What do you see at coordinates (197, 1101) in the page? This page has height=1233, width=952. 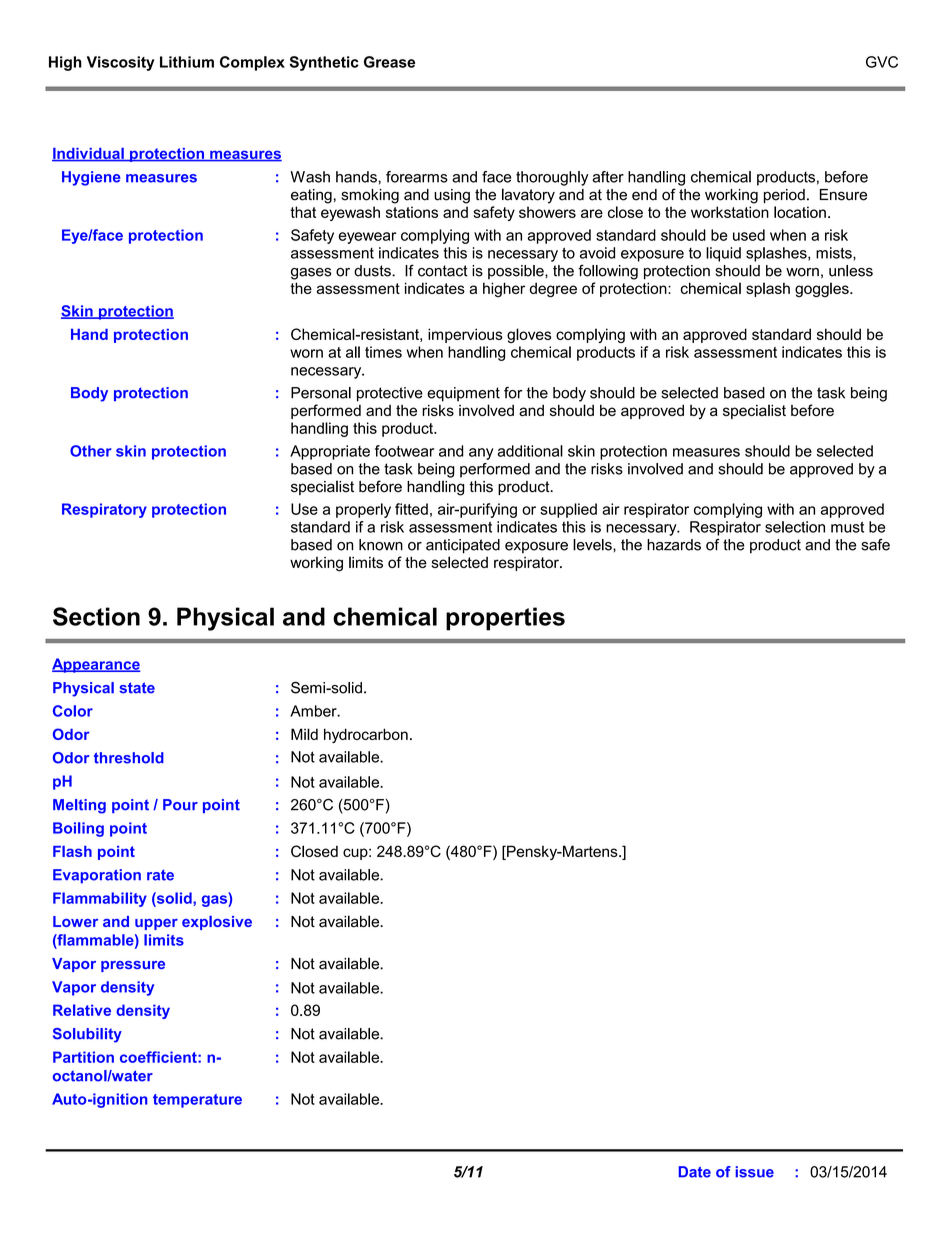 I see `temperature` at bounding box center [197, 1101].
